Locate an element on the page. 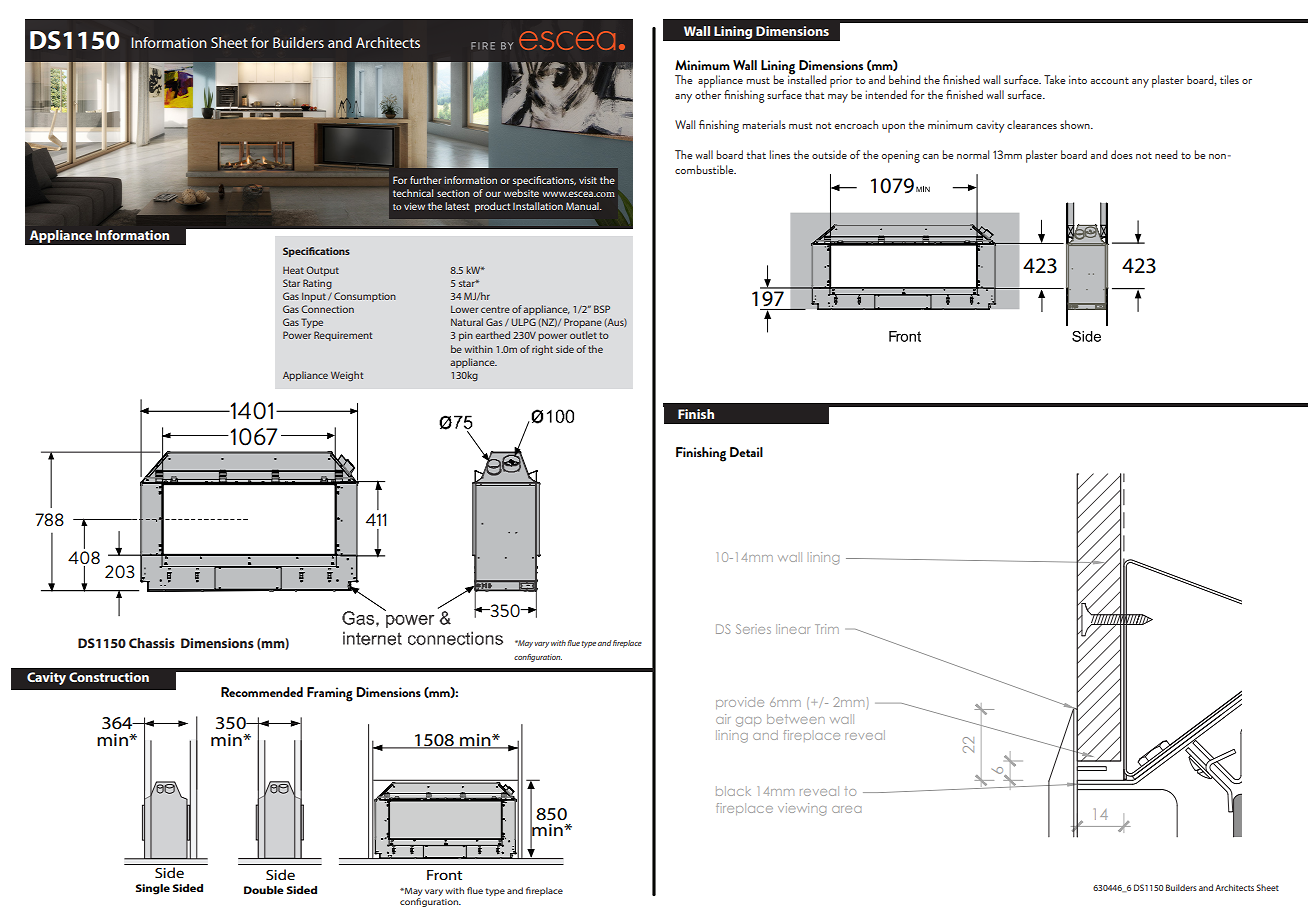  Detail is located at coordinates (746, 452).
